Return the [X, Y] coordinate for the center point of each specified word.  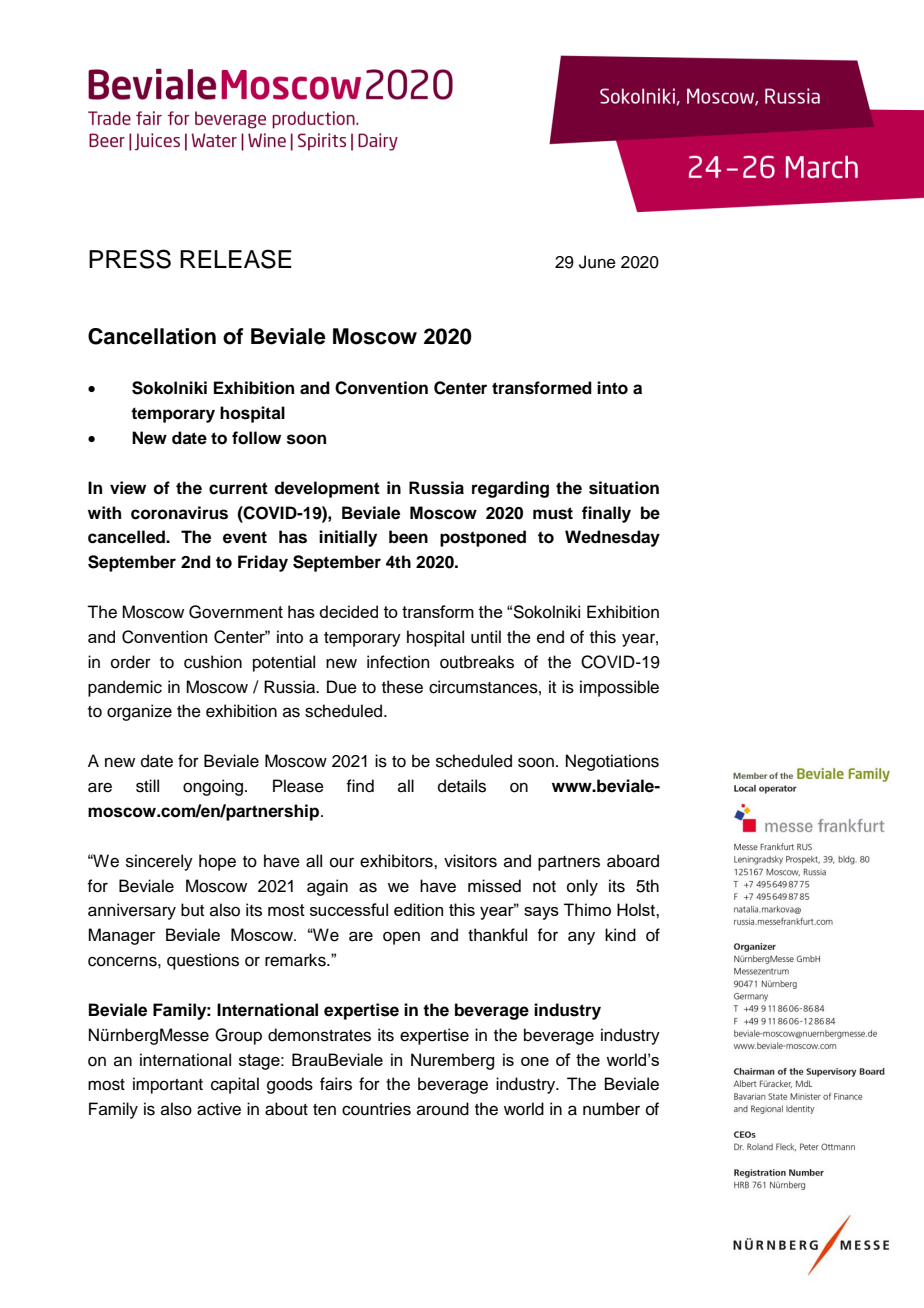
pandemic [125, 688]
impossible [619, 688]
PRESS [130, 259]
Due [342, 687]
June [597, 262]
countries [376, 1109]
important [168, 1085]
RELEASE [236, 259]
